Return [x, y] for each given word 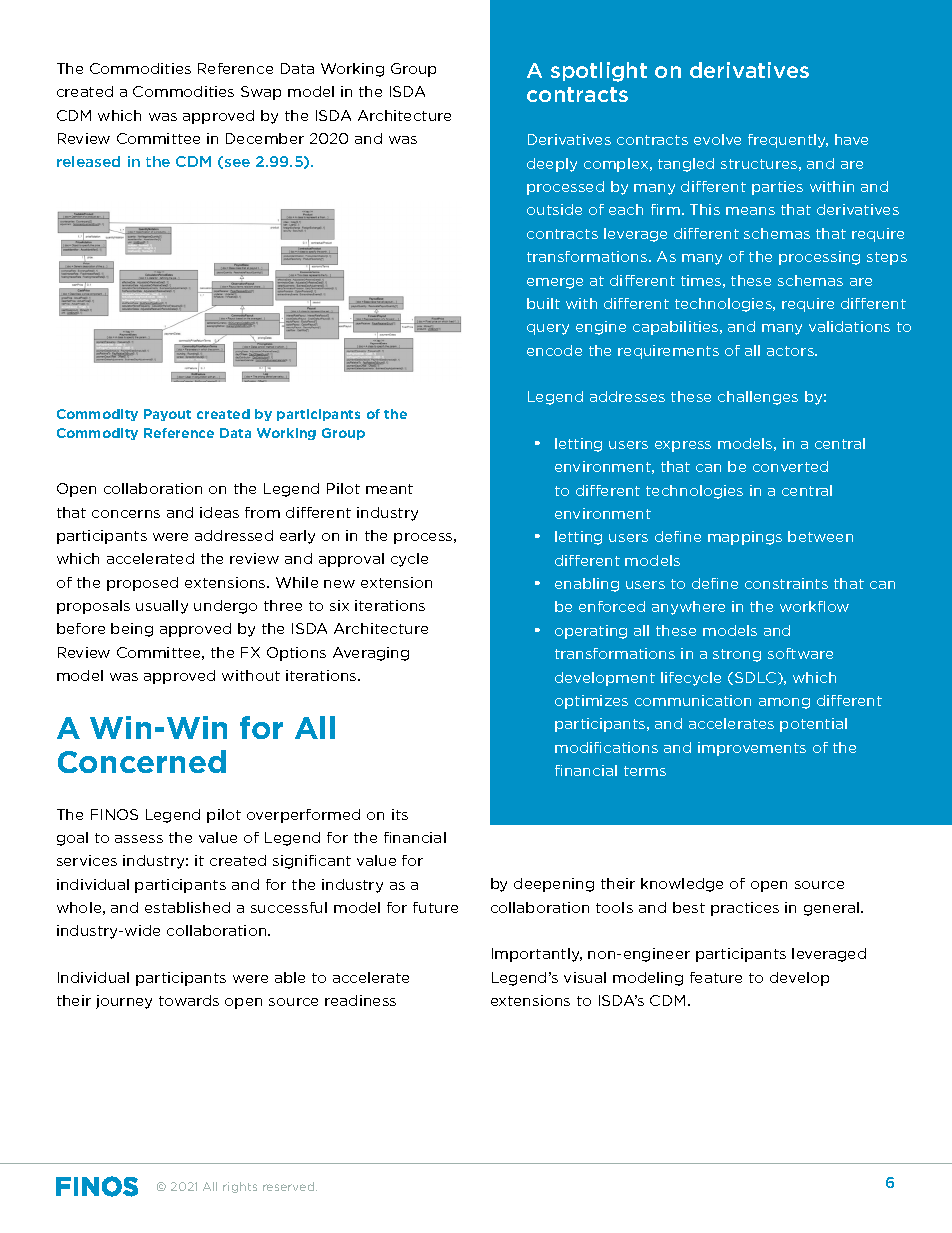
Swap [261, 93]
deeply [552, 165]
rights [240, 1187]
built [543, 303]
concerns [126, 514]
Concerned [142, 761]
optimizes [591, 702]
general [833, 909]
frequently [788, 141]
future [435, 907]
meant [389, 489]
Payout [167, 415]
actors [791, 351]
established [187, 907]
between [820, 536]
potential [813, 725]
